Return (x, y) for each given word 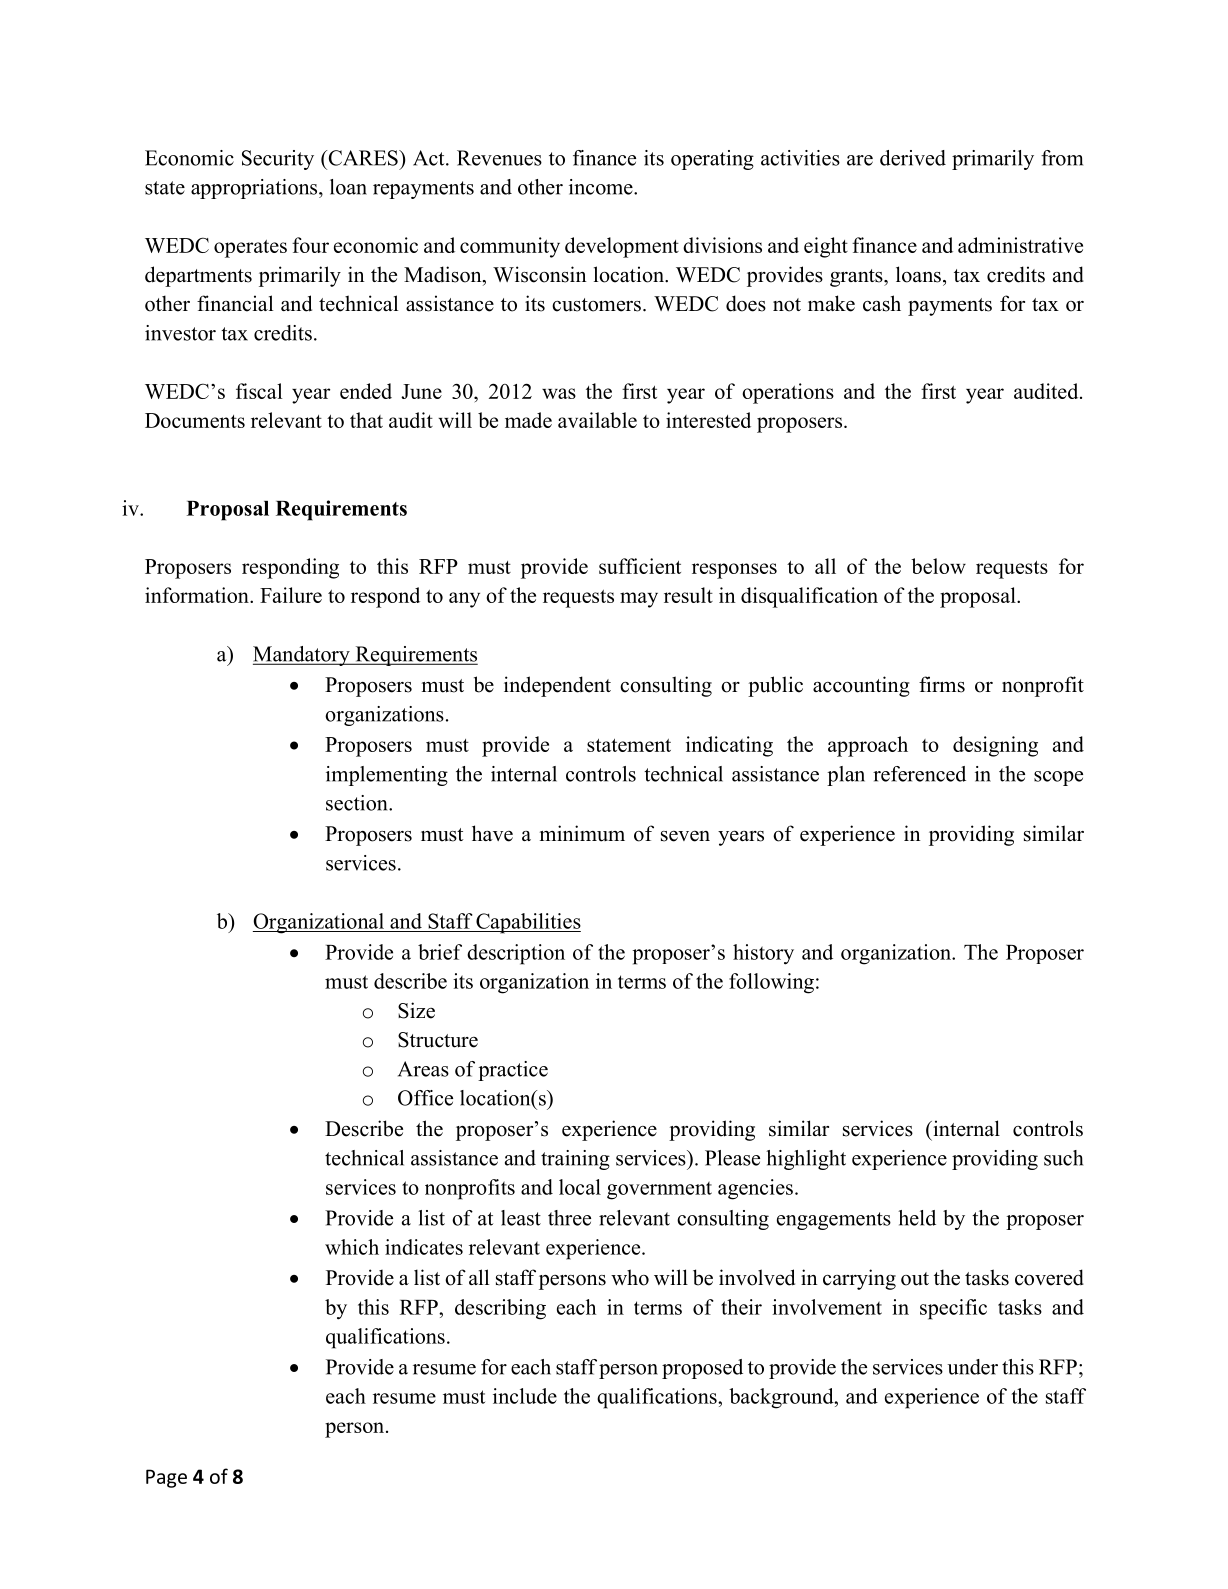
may (639, 600)
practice (513, 1071)
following (771, 983)
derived (913, 158)
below (938, 566)
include (525, 1396)
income (602, 187)
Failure (291, 595)
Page (166, 1478)
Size (416, 1010)
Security (278, 160)
